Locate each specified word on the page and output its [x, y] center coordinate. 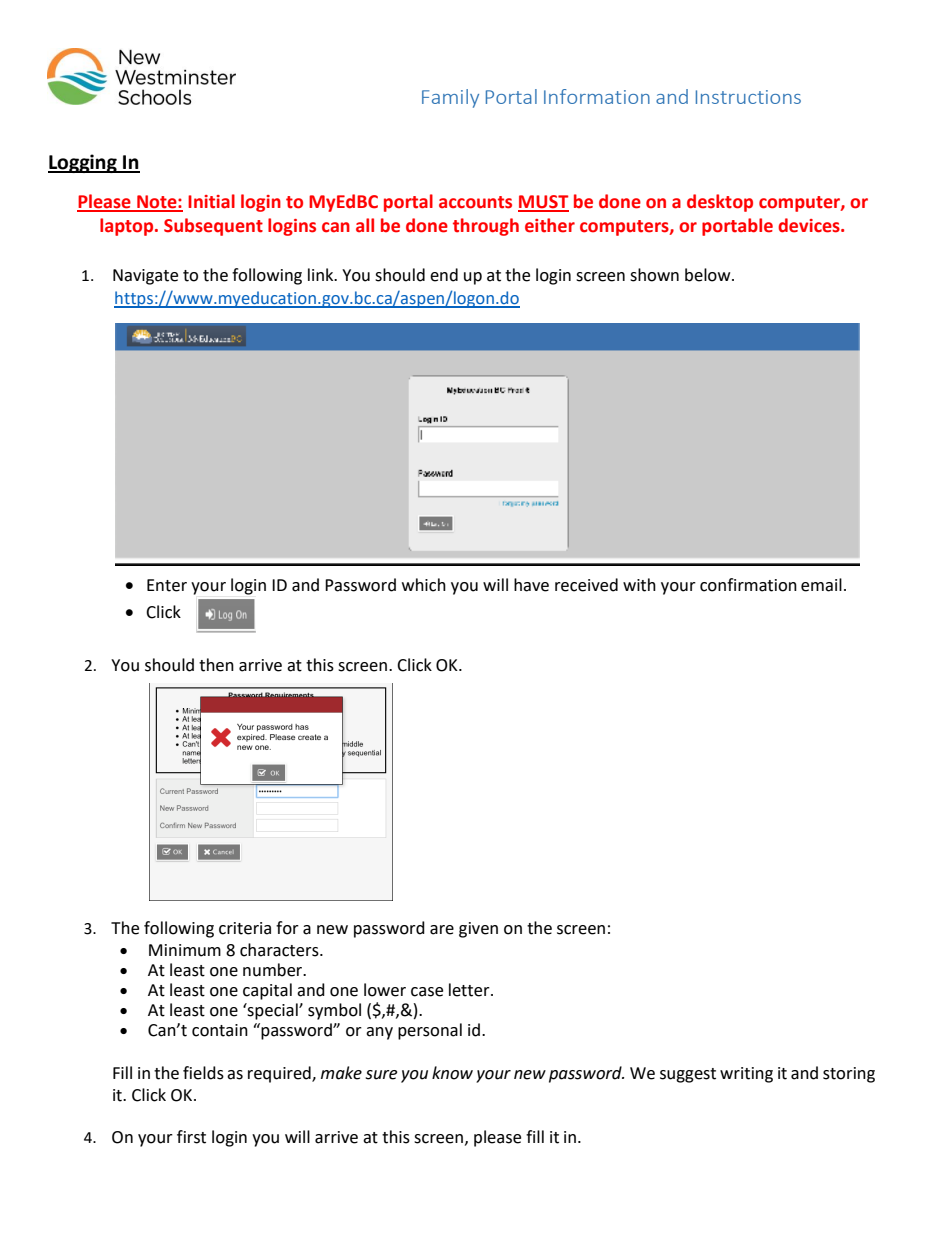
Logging [83, 163]
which [424, 585]
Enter [167, 585]
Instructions [748, 97]
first [191, 1137]
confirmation [748, 585]
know [452, 1073]
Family [450, 98]
